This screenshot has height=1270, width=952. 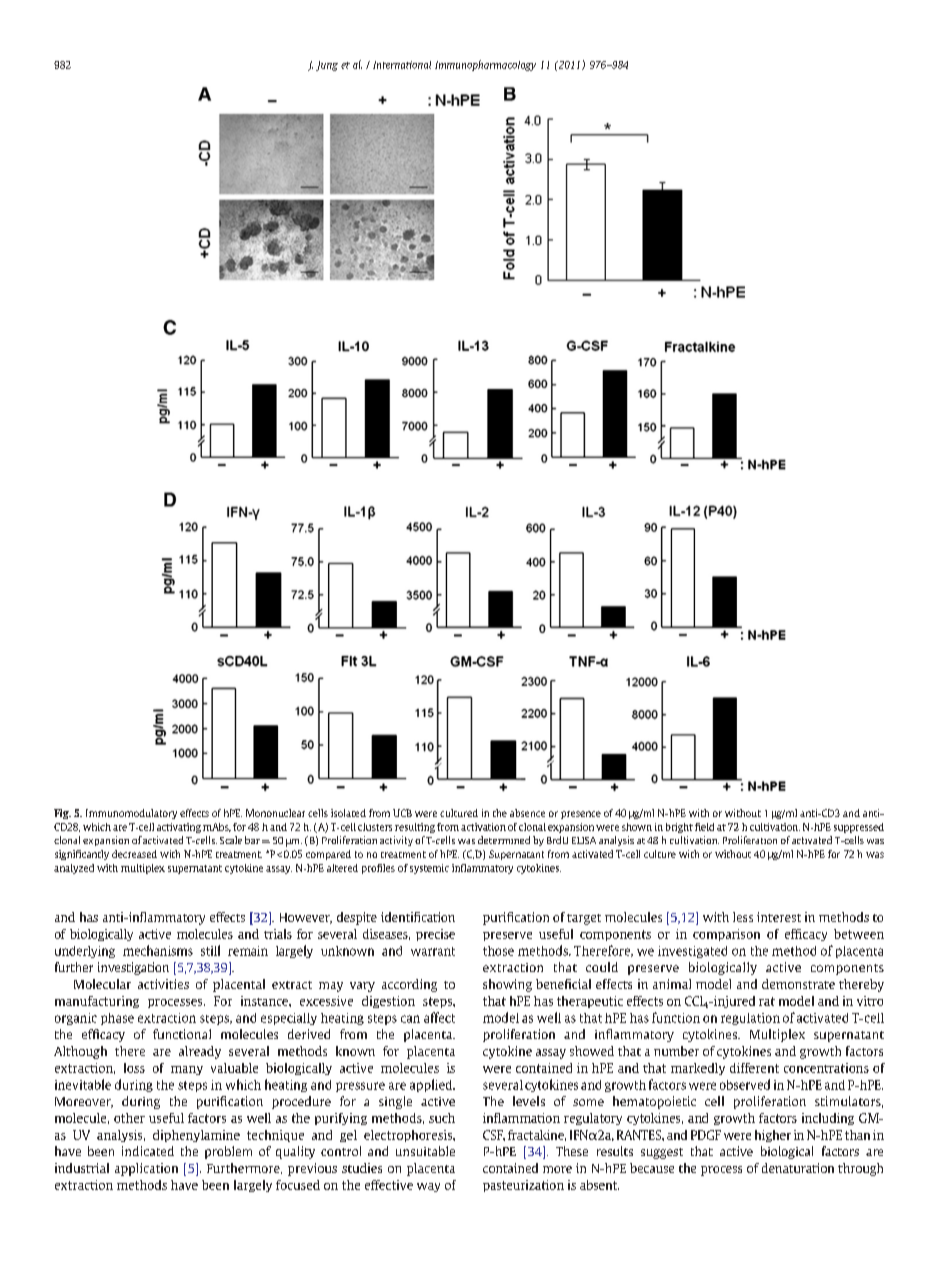 What do you see at coordinates (637, 827) in the screenshot?
I see `shown` at bounding box center [637, 827].
